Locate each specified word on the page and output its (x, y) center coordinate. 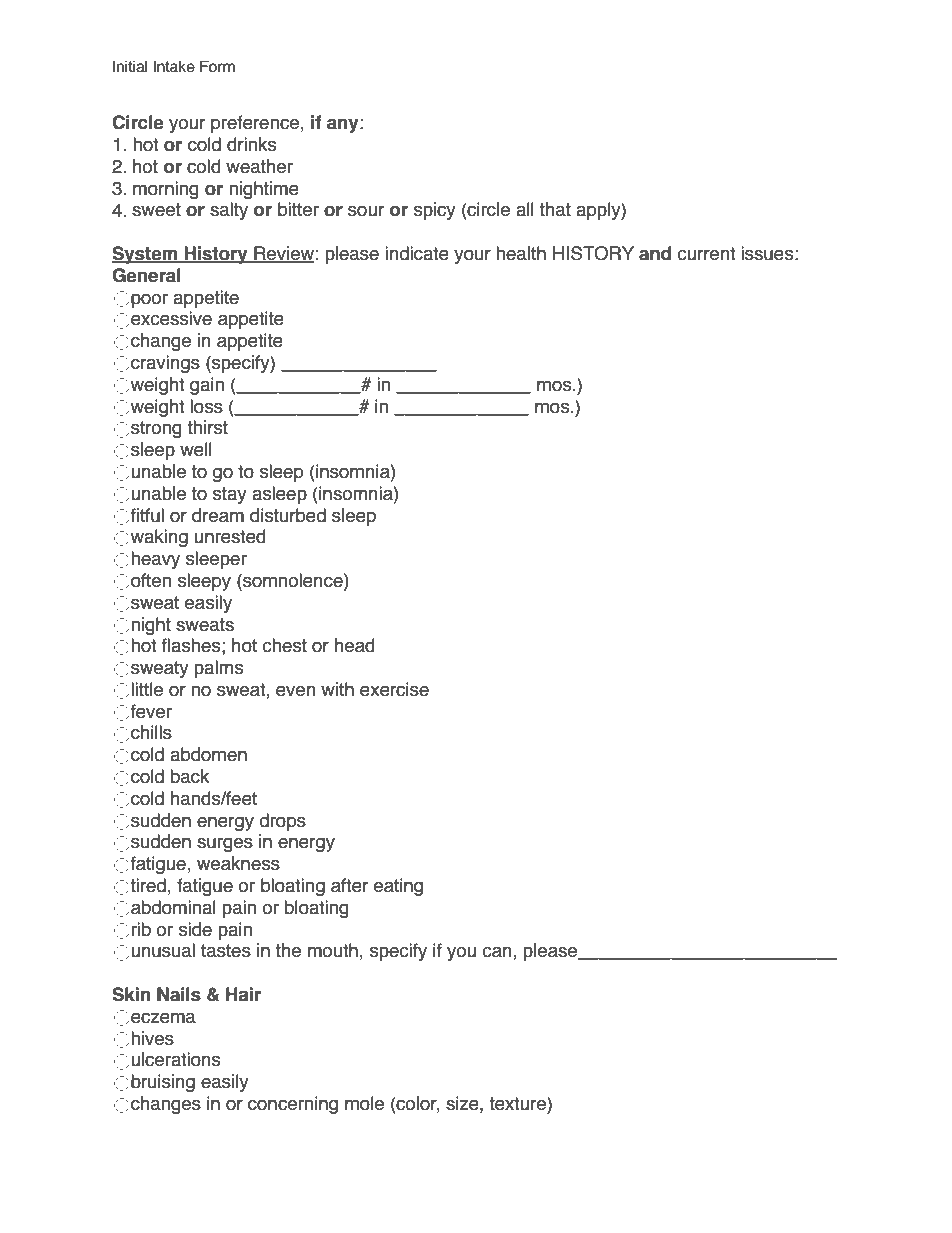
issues (767, 253)
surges (225, 844)
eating (398, 887)
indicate (417, 253)
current (706, 254)
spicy (435, 211)
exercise (394, 689)
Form (217, 66)
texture (518, 1103)
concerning (293, 1105)
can (498, 953)
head (355, 645)
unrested (230, 536)
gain (207, 386)
